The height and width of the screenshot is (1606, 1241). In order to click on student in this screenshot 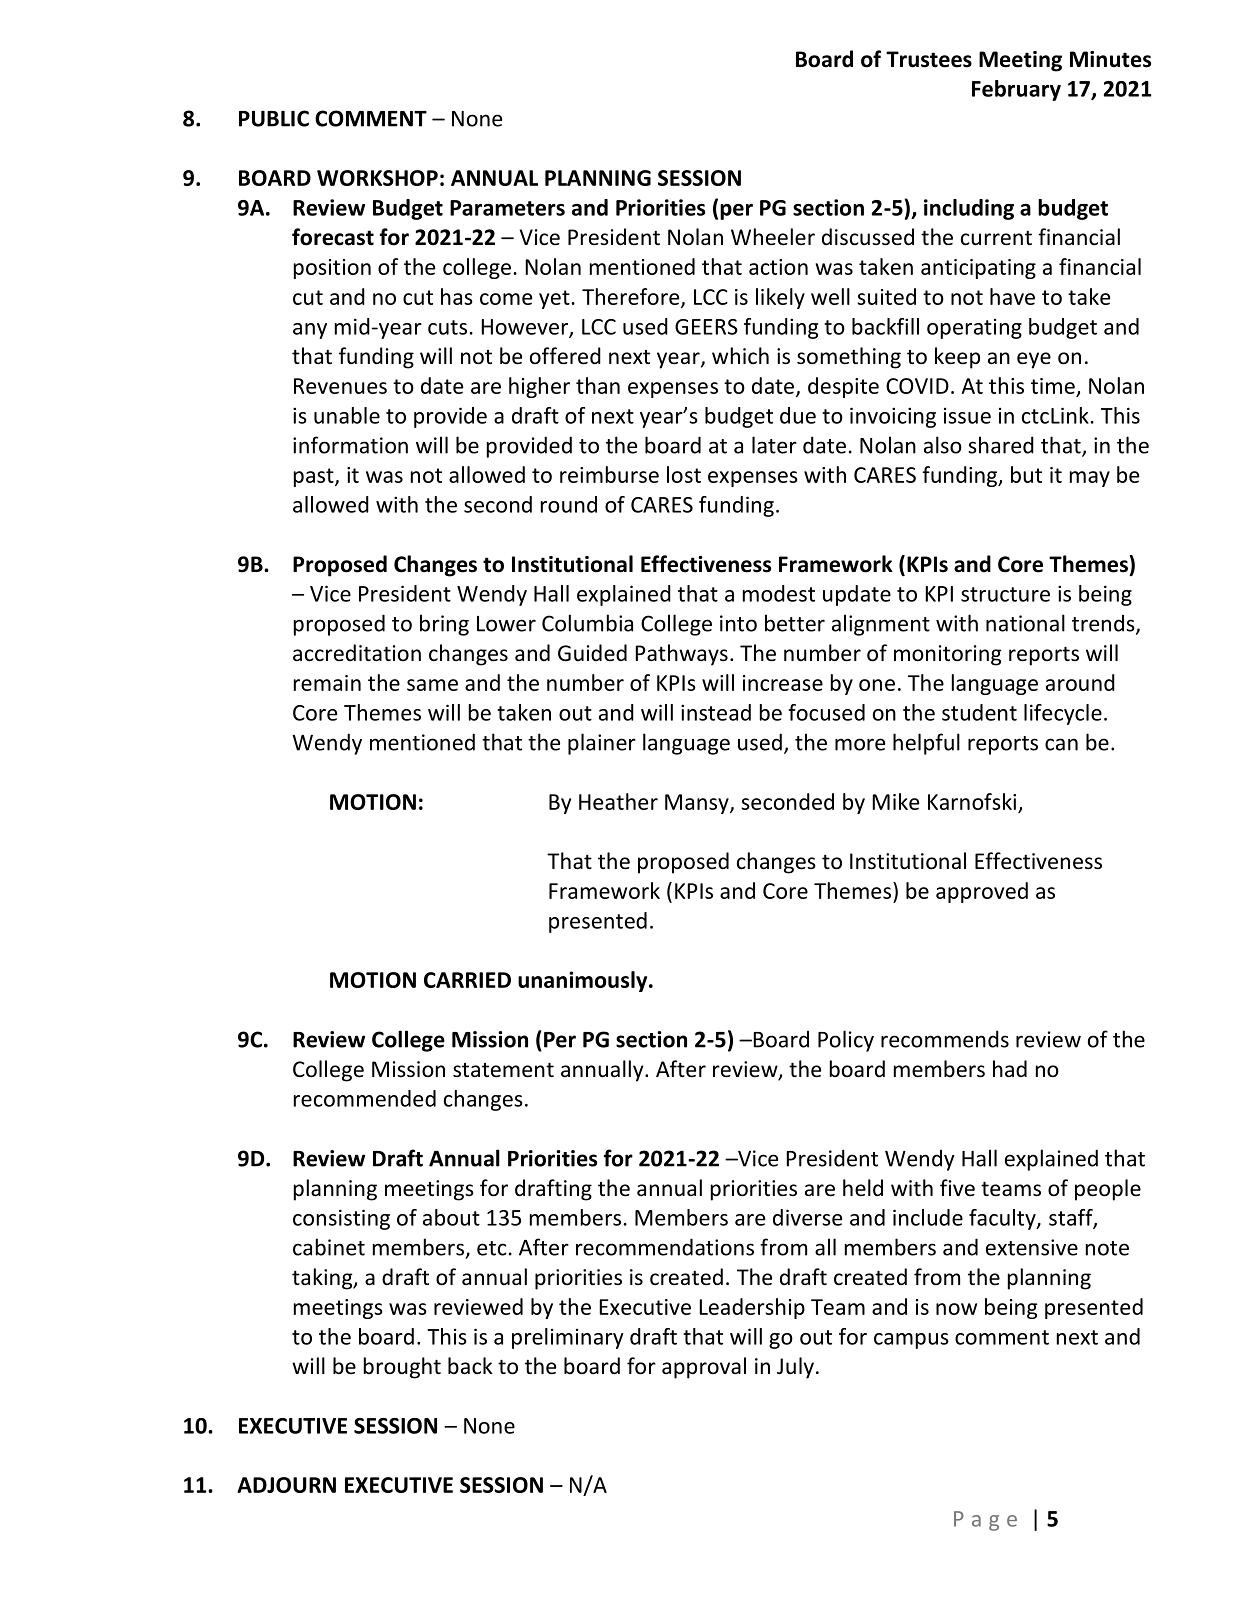, I will do `click(979, 712)`.
